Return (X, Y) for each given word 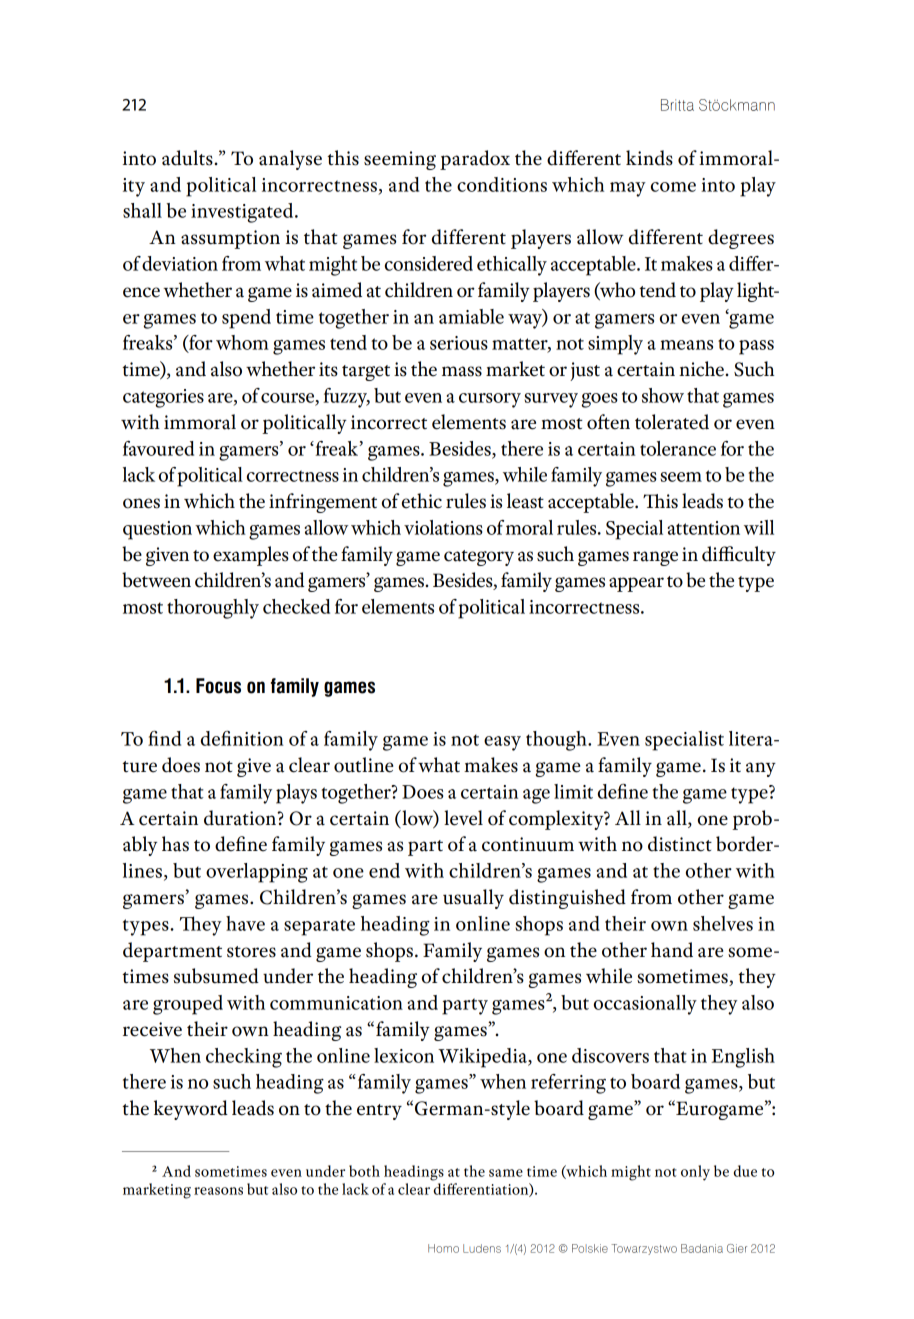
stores (251, 952)
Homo (443, 1248)
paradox (475, 160)
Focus (218, 686)
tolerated (672, 422)
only (695, 1173)
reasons (218, 1191)
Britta (677, 105)
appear (636, 584)
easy (502, 743)
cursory (490, 400)
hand (672, 950)
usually (473, 899)
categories (163, 398)
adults (187, 158)
